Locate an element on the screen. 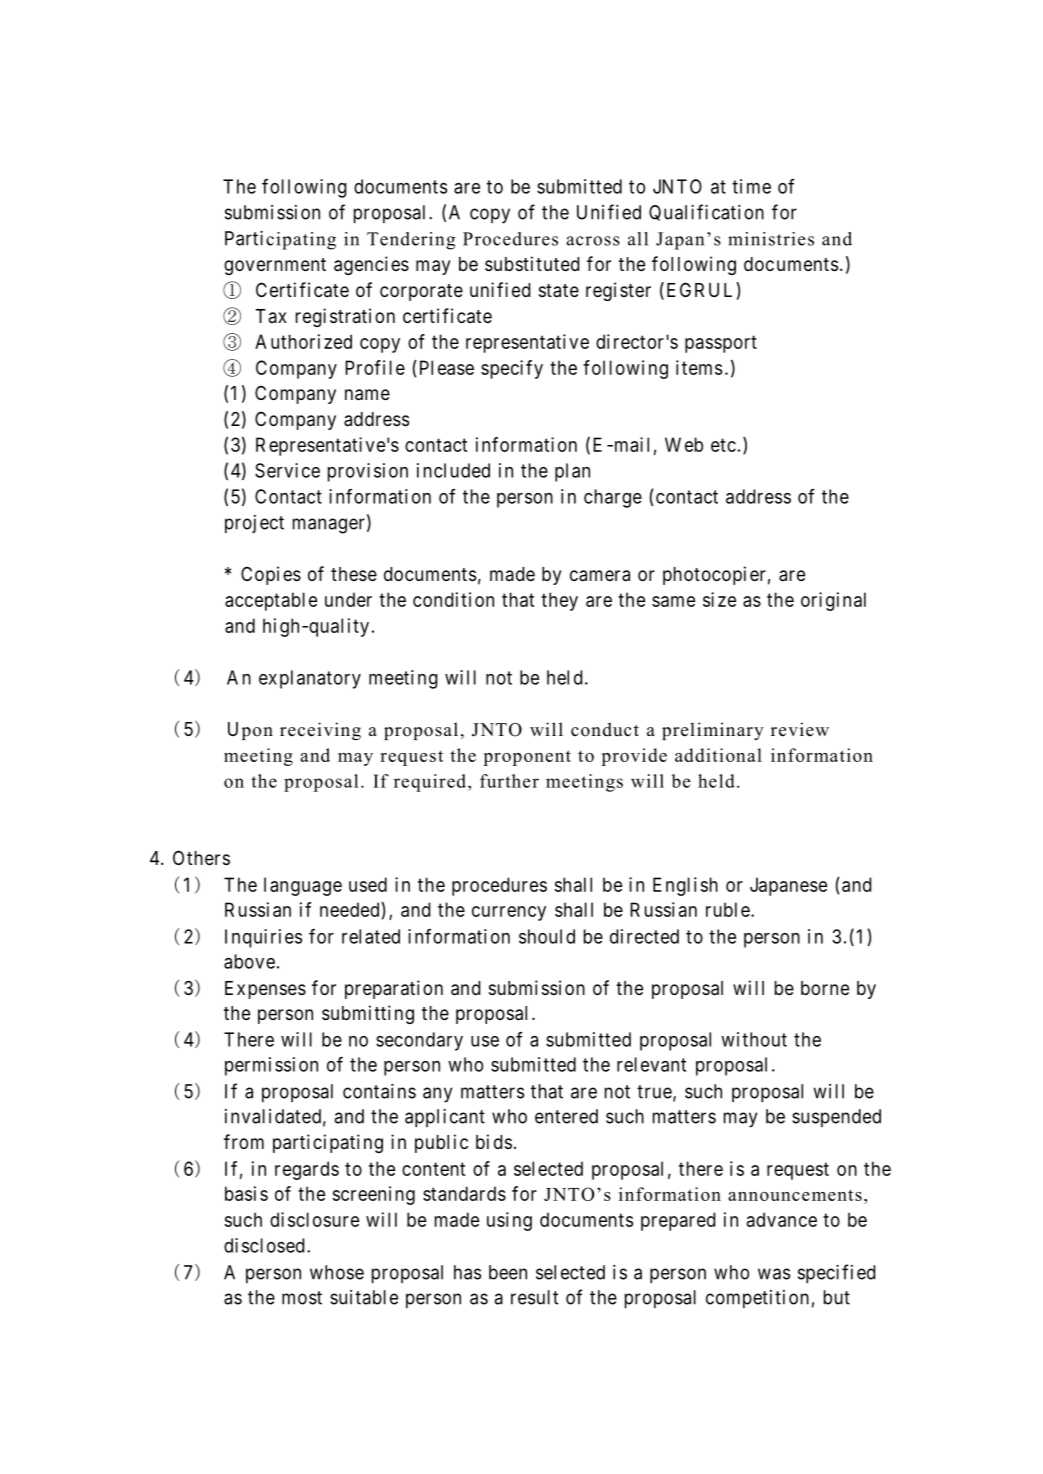 This screenshot has width=1043, height=1474. substituted is located at coordinates (532, 263).
